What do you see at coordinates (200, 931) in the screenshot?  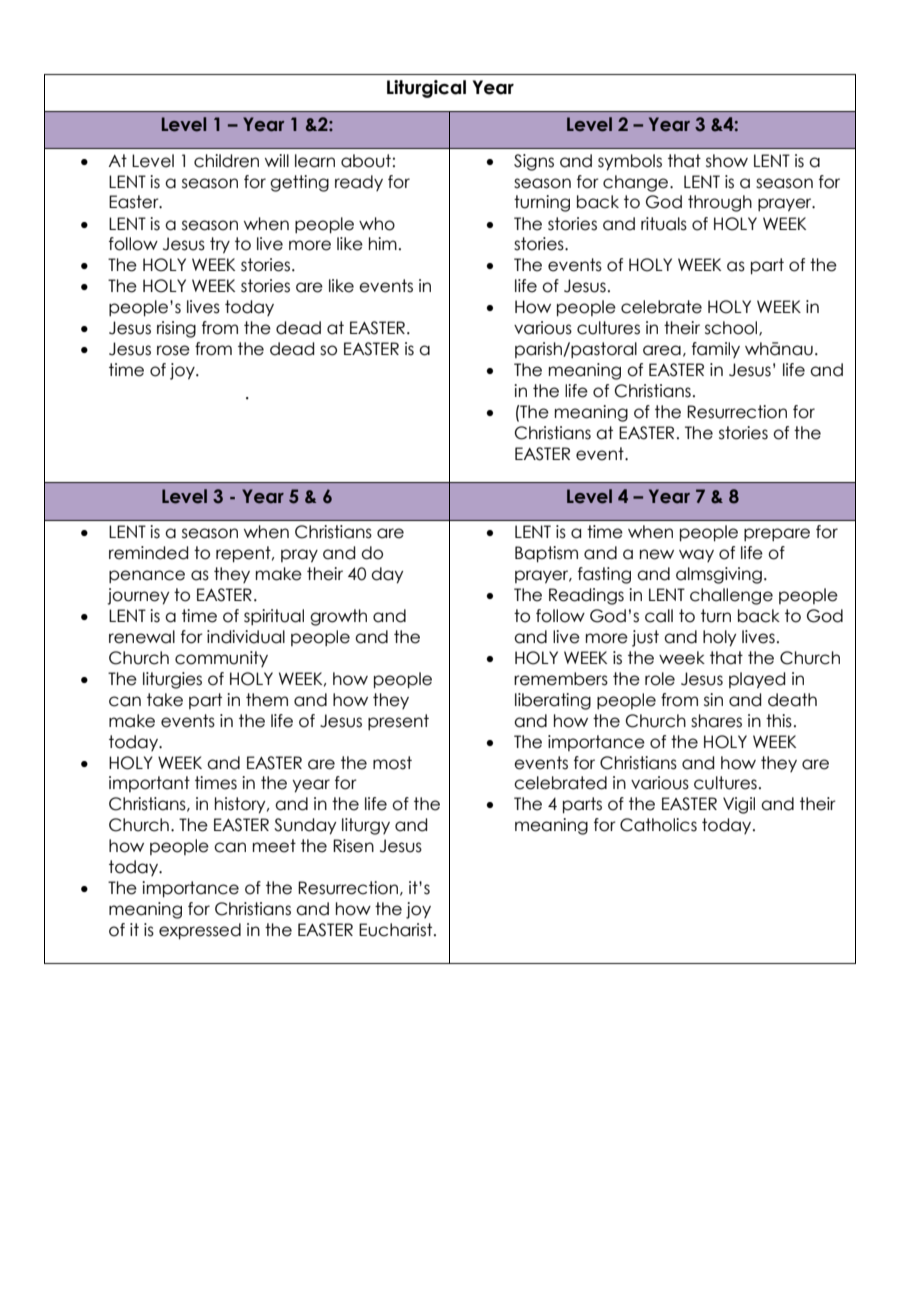 I see `expressed` at bounding box center [200, 931].
